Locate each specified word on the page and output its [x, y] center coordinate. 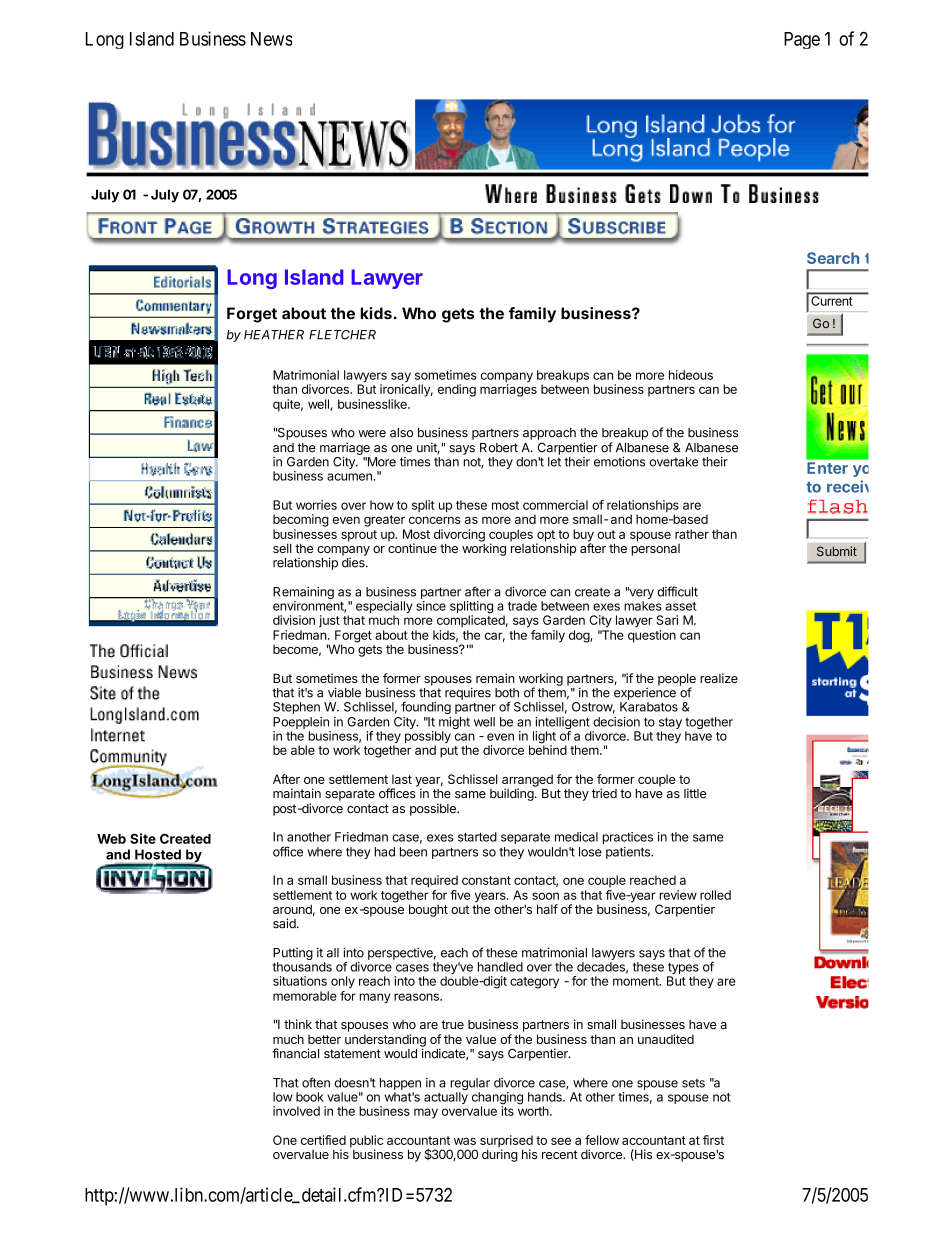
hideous [691, 375]
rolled [715, 895]
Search [833, 258]
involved [296, 1111]
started [477, 837]
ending [457, 390]
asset [680, 606]
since [431, 606]
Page [802, 40]
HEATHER [274, 335]
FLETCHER [342, 335]
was [465, 1141]
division [294, 620]
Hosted [158, 854]
